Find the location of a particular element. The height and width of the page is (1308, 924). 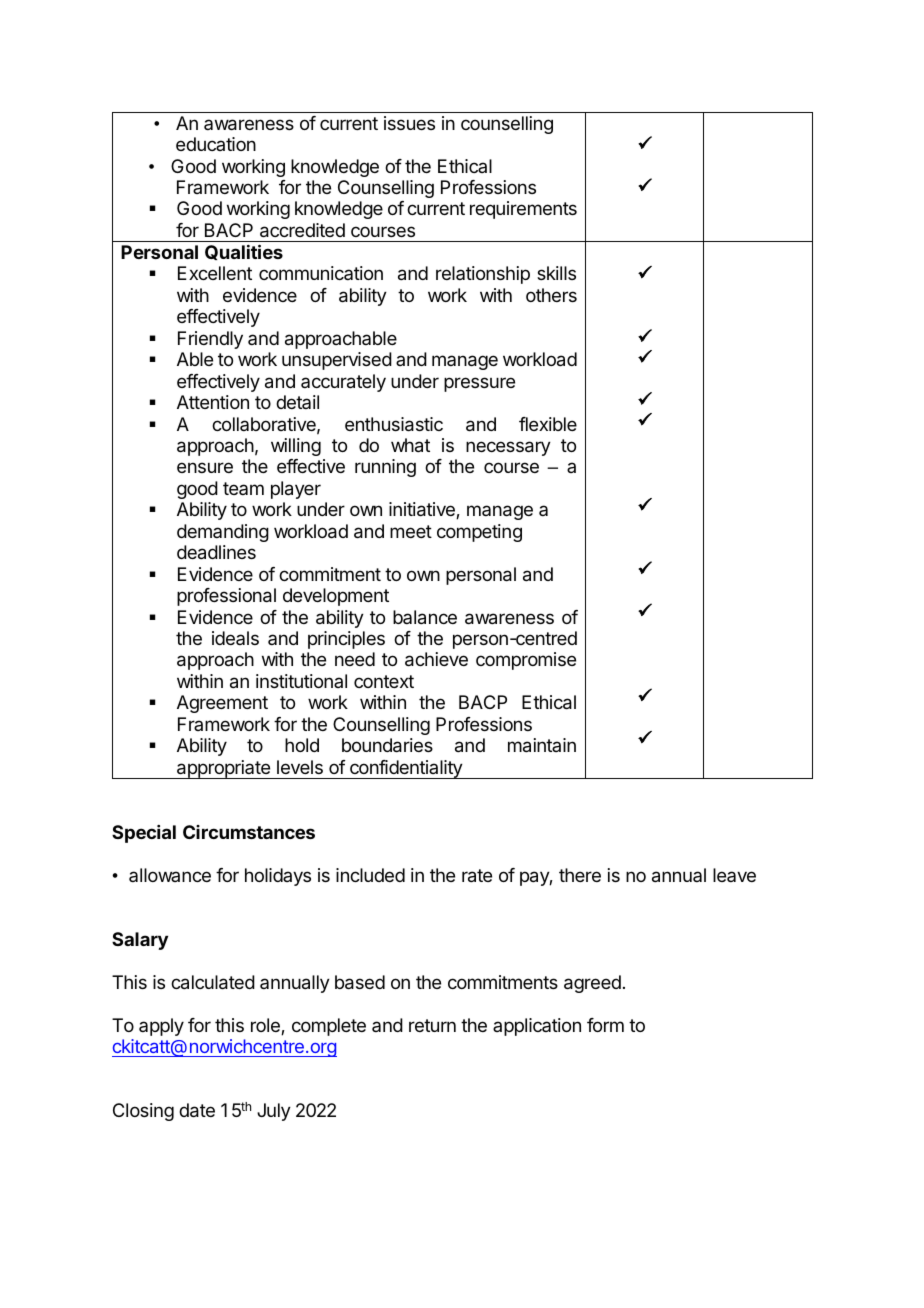

date is located at coordinates (197, 1110).
